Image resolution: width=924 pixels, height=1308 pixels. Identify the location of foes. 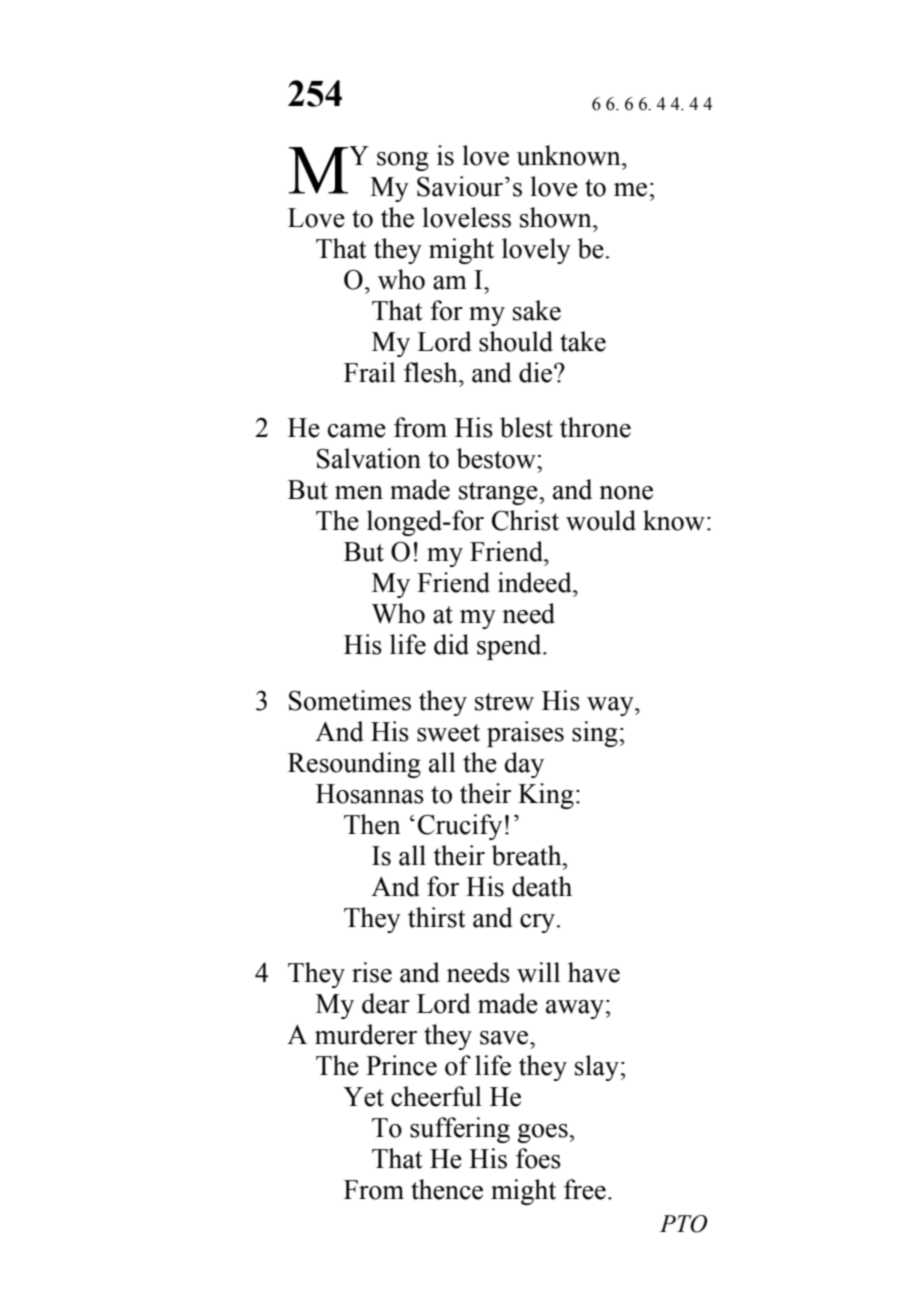
(538, 1158).
